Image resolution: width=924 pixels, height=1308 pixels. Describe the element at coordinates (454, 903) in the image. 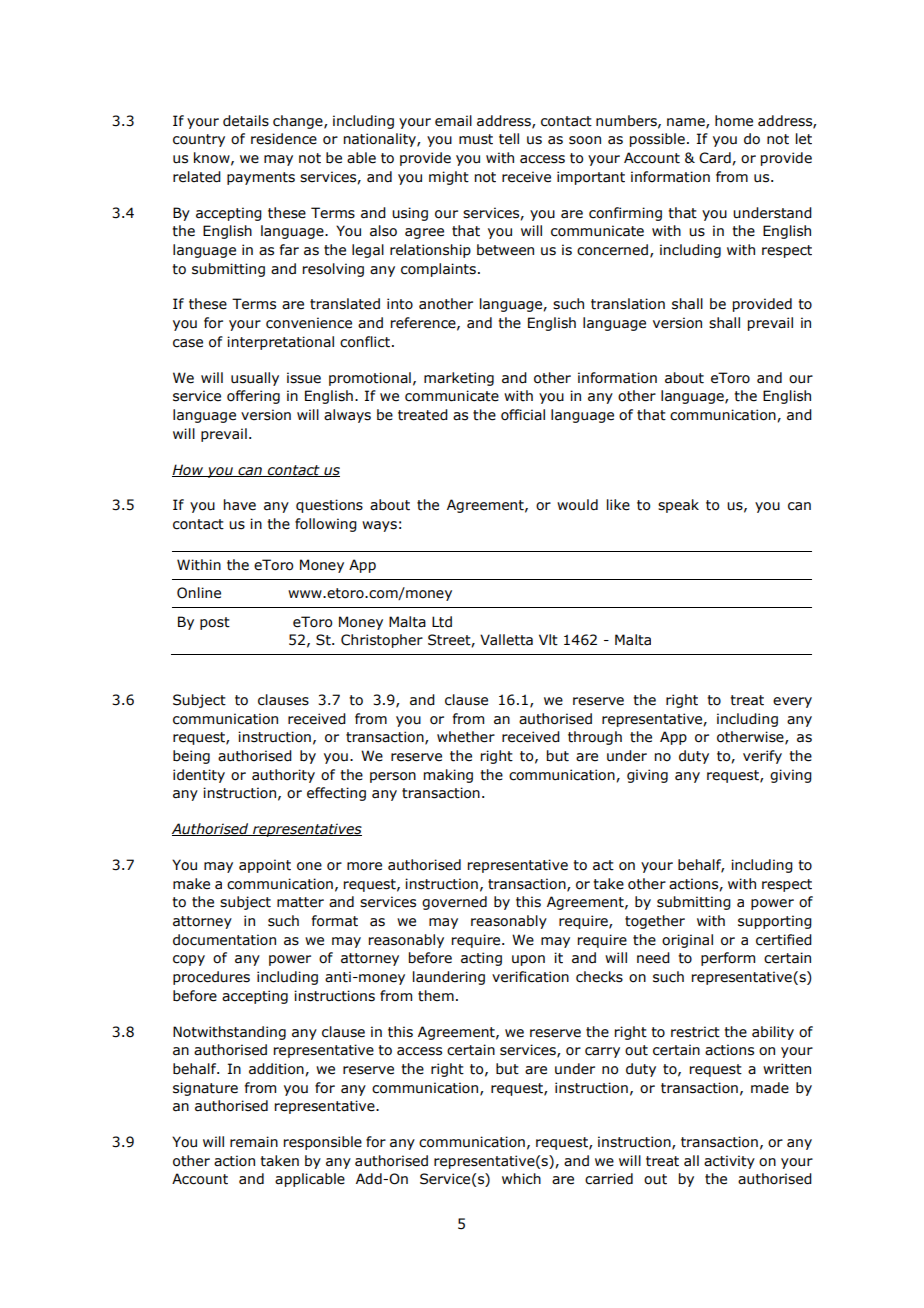

I see `governed` at that location.
